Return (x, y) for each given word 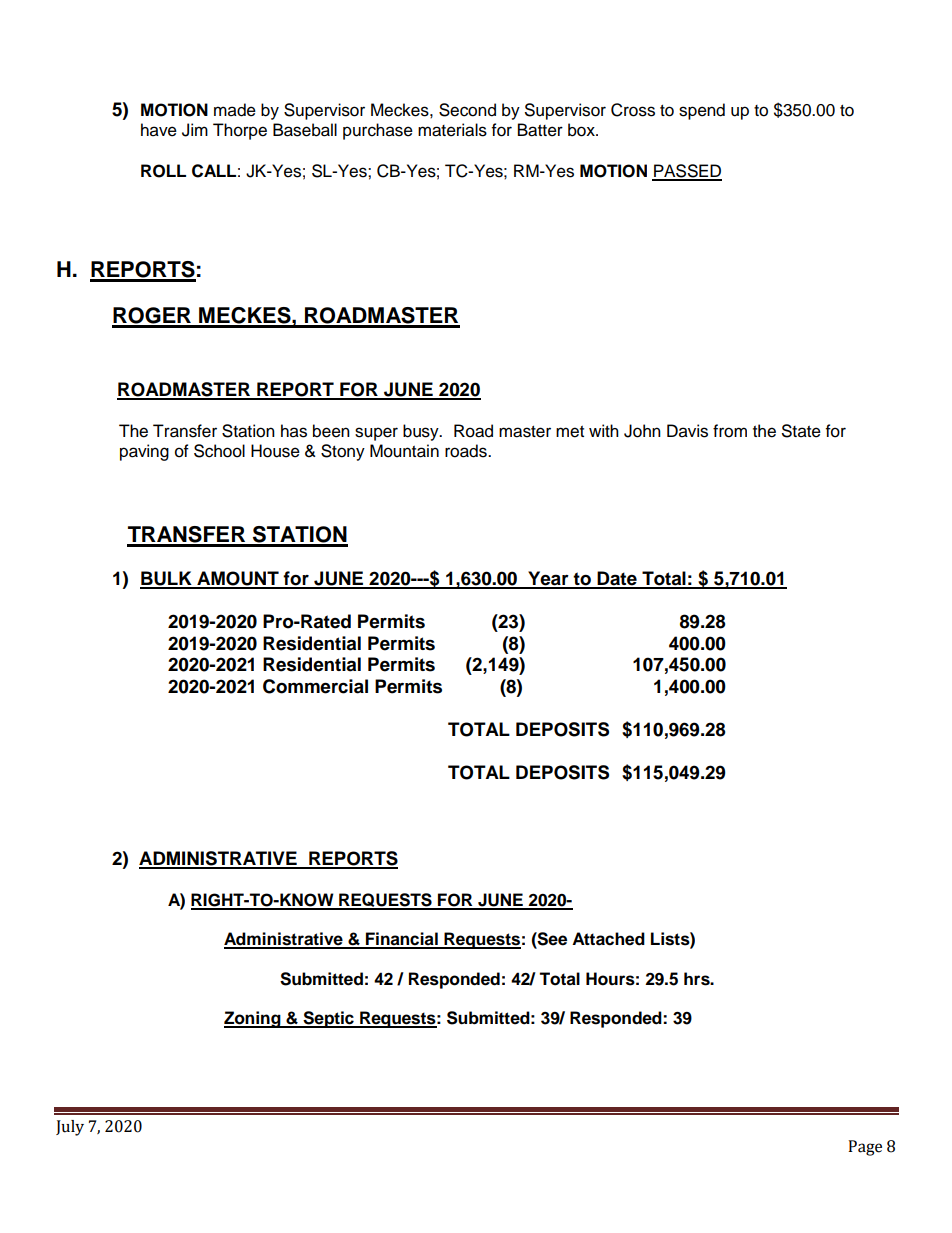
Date (617, 579)
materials (452, 130)
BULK (167, 579)
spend (702, 111)
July (70, 1128)
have (159, 130)
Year (548, 579)
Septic (328, 1019)
